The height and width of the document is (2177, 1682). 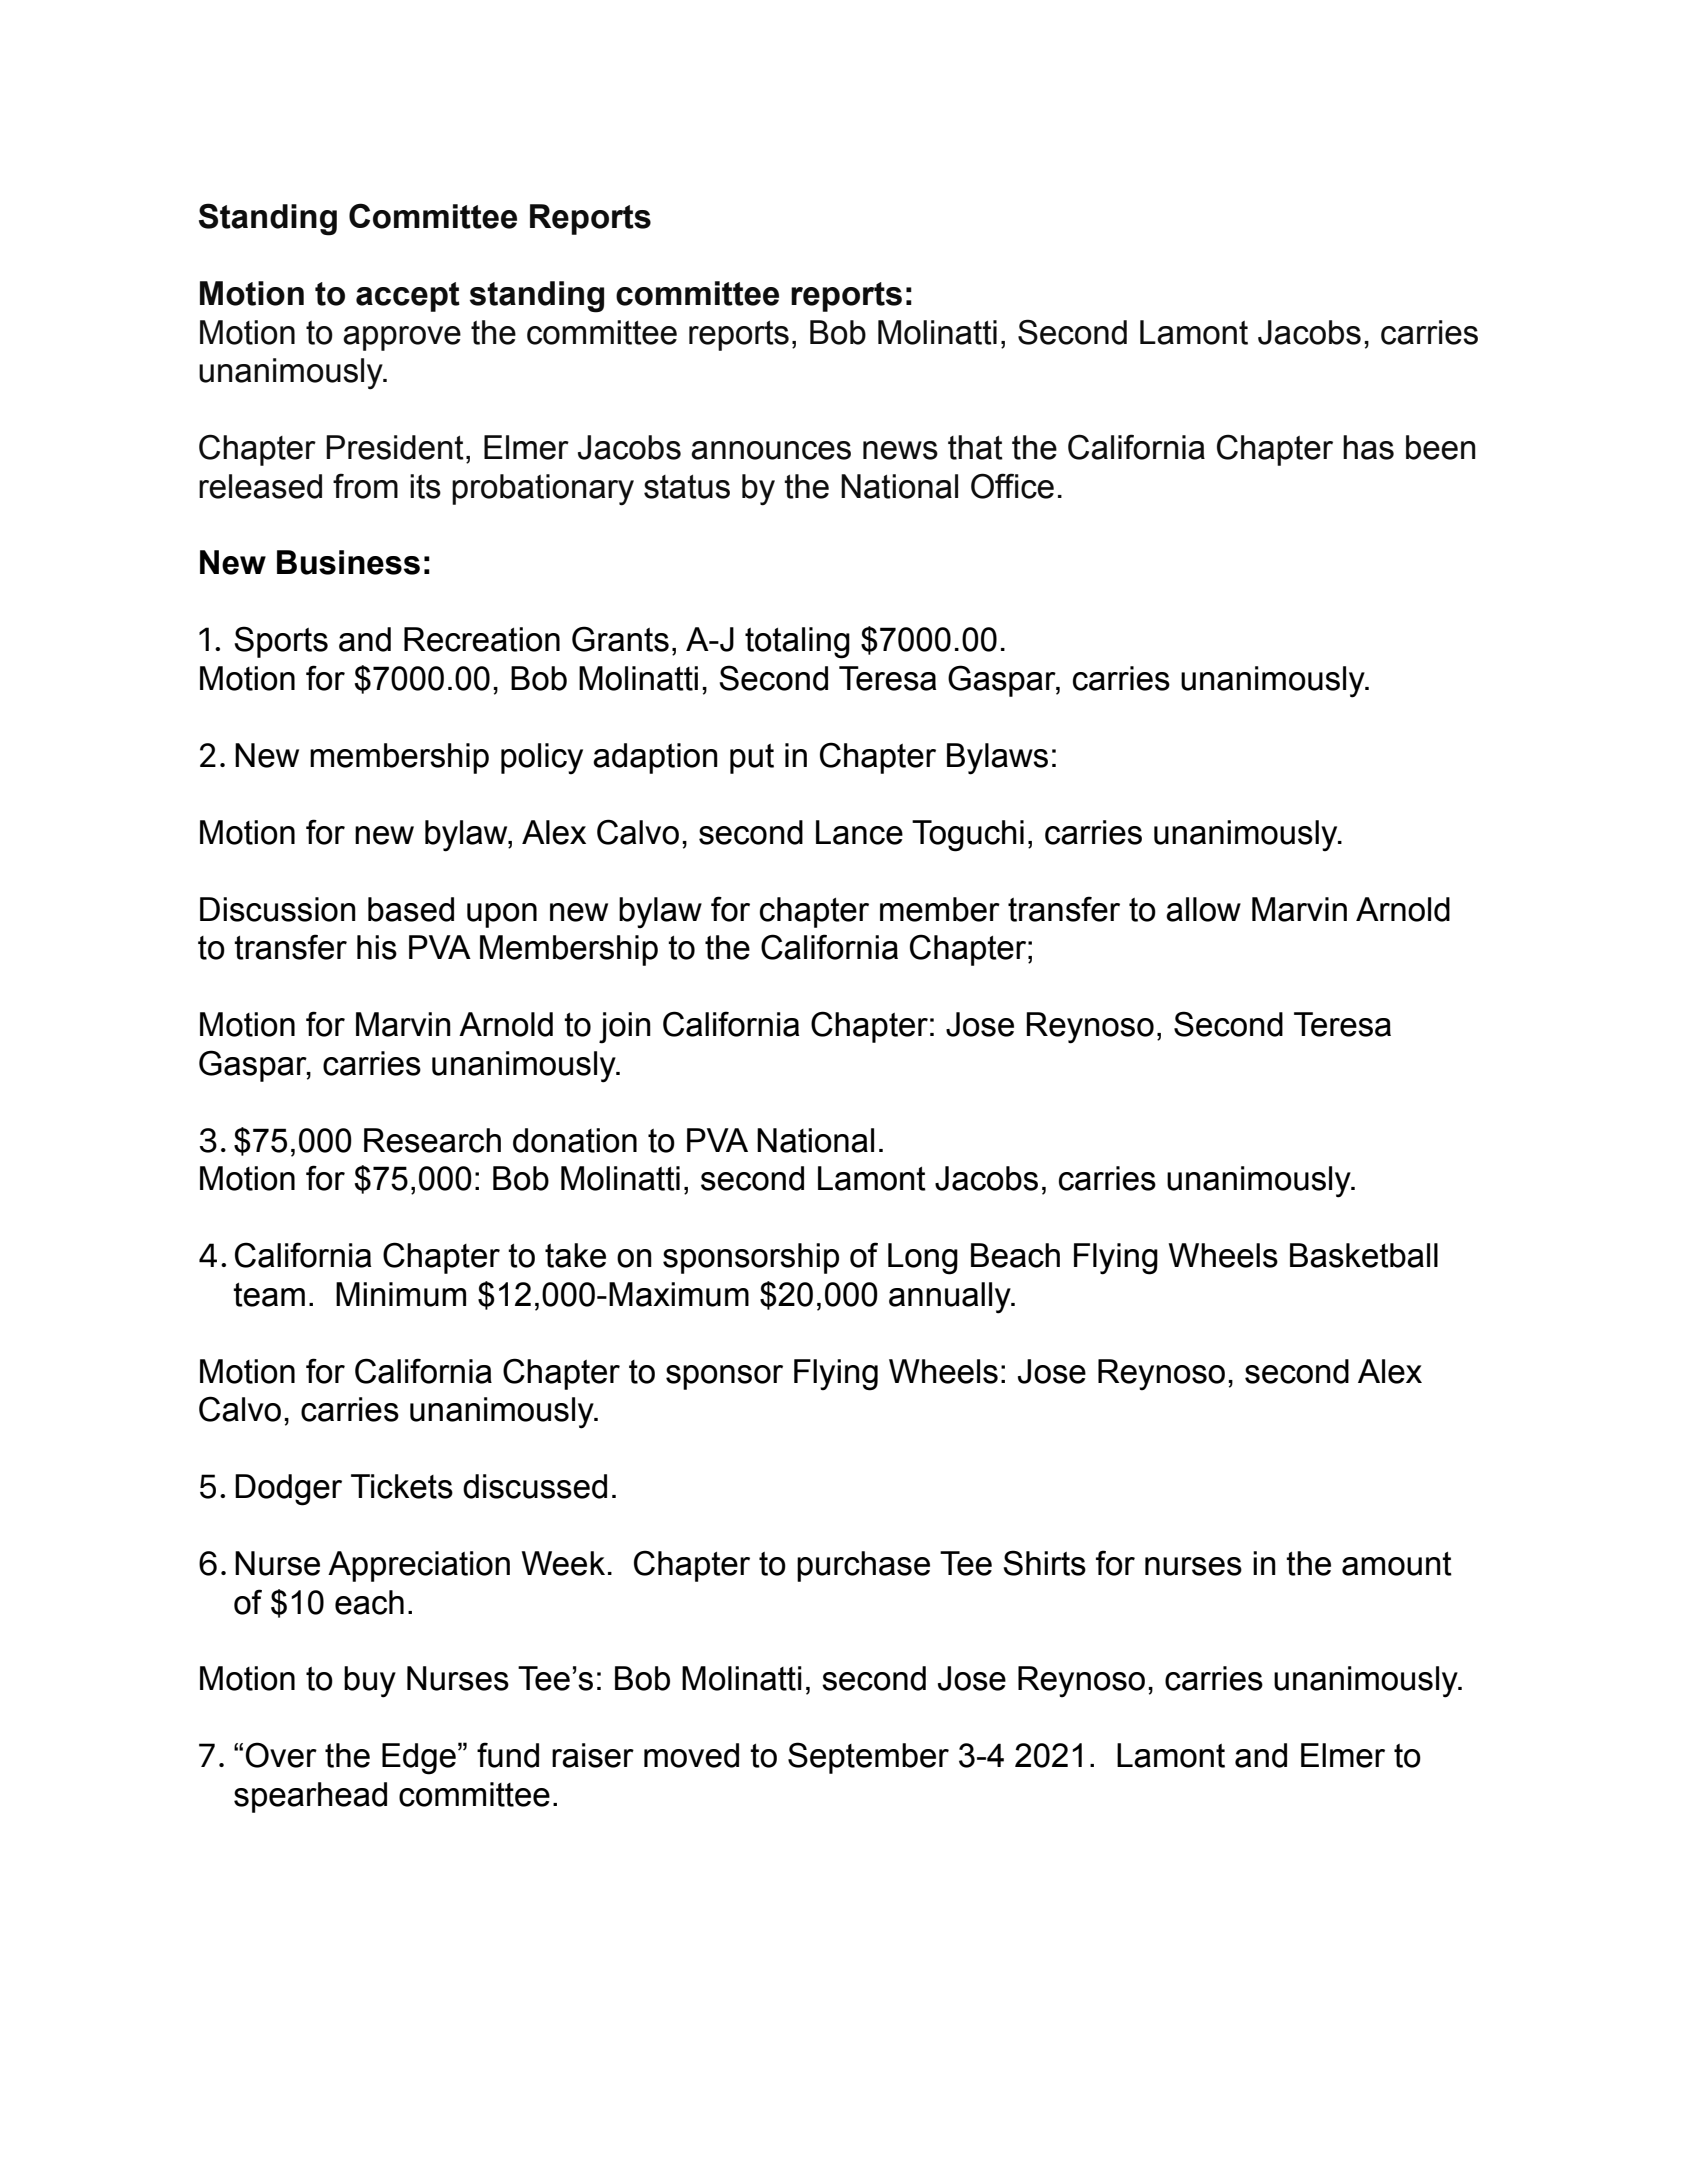 What do you see at coordinates (900, 450) in the document?
I see `news` at bounding box center [900, 450].
